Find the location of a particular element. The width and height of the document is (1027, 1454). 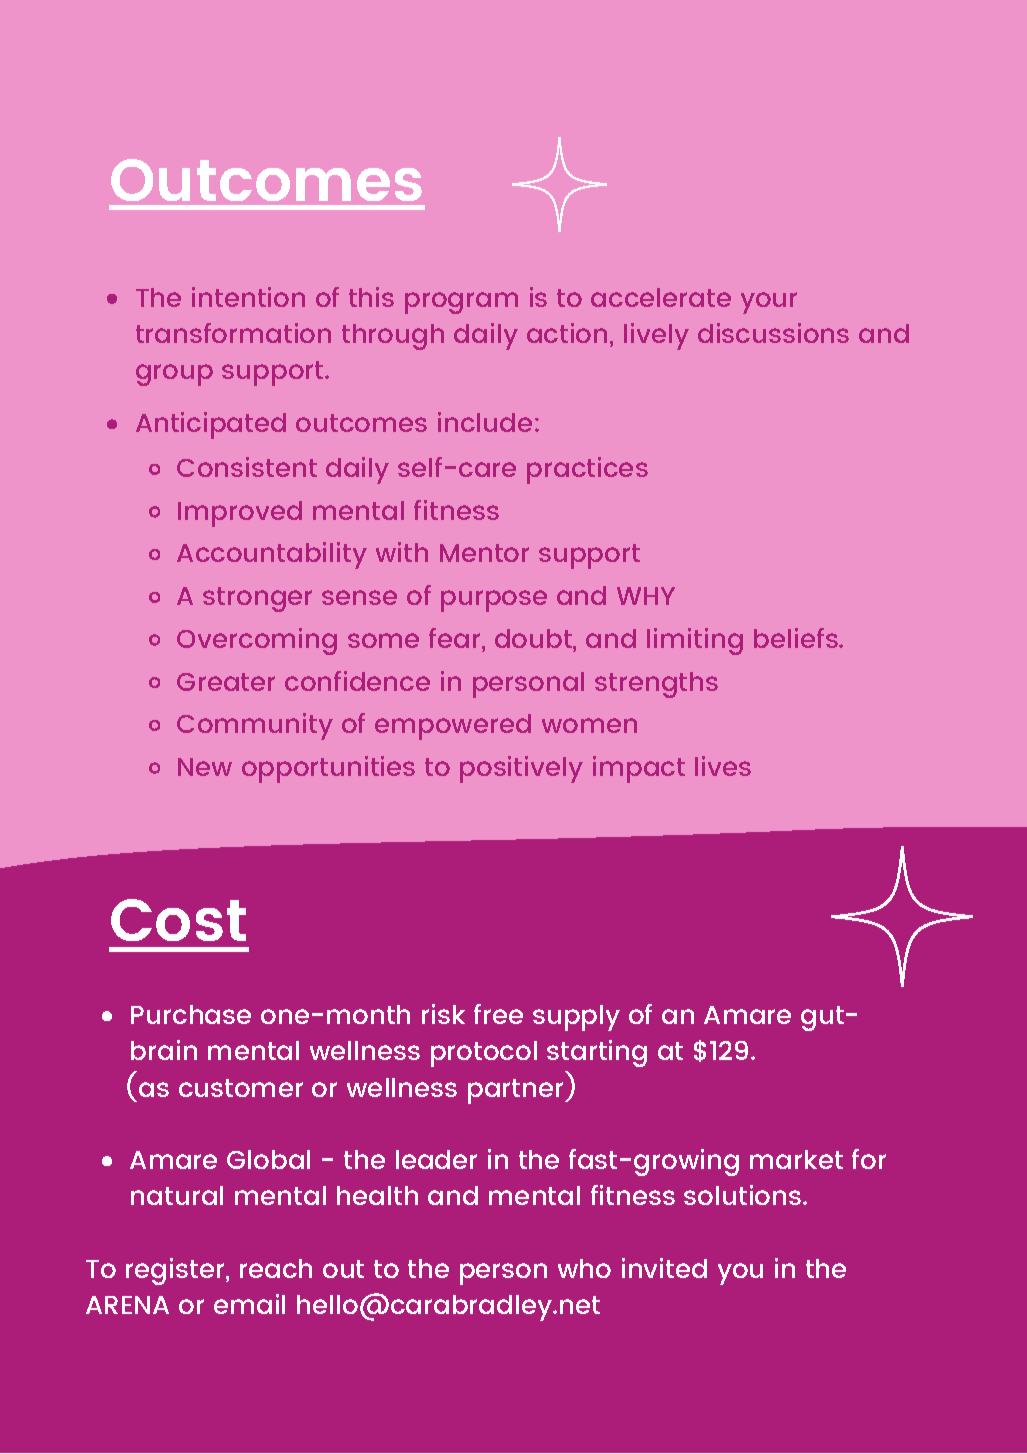

WHY is located at coordinates (646, 596).
